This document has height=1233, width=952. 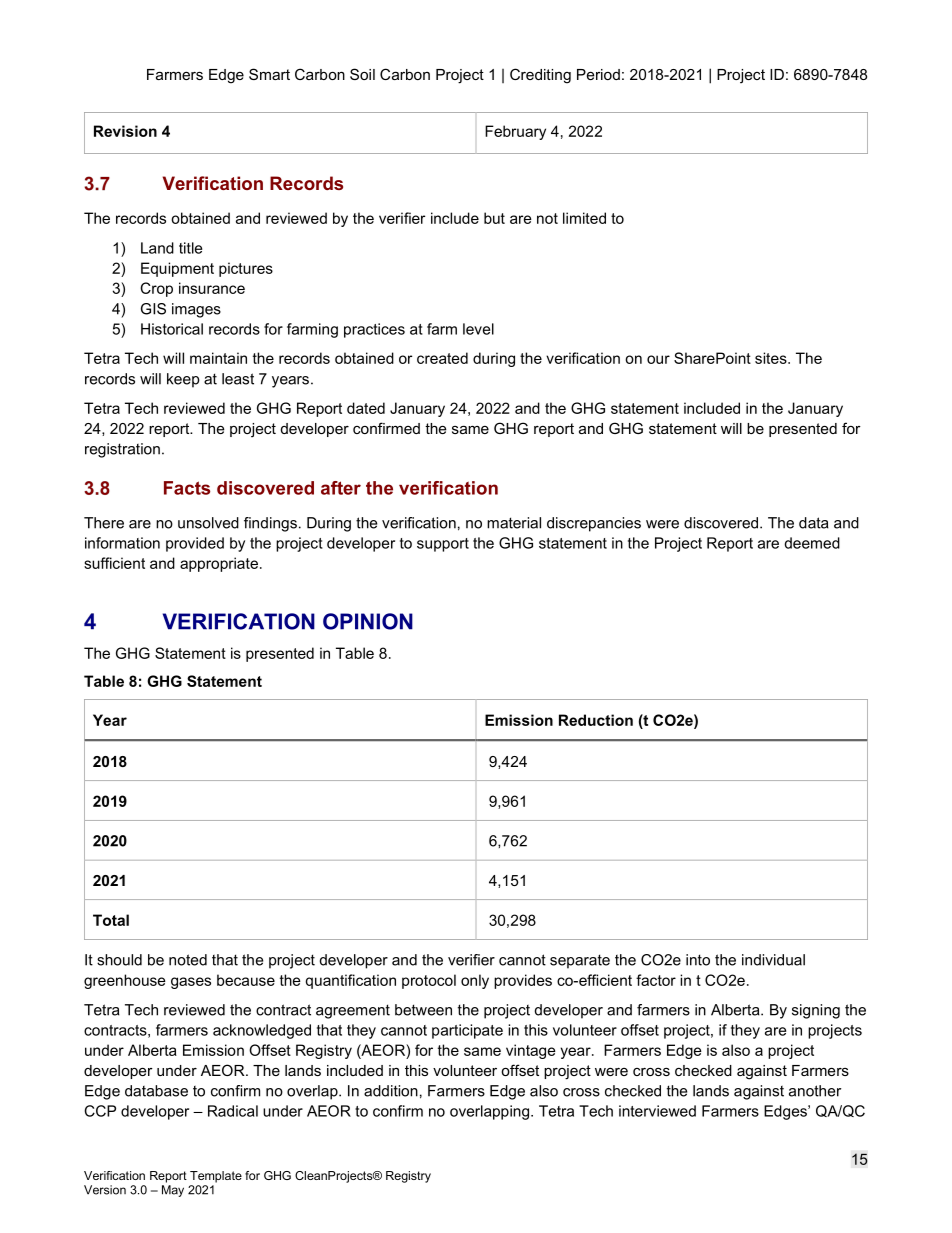 I want to click on into, so click(x=698, y=960).
